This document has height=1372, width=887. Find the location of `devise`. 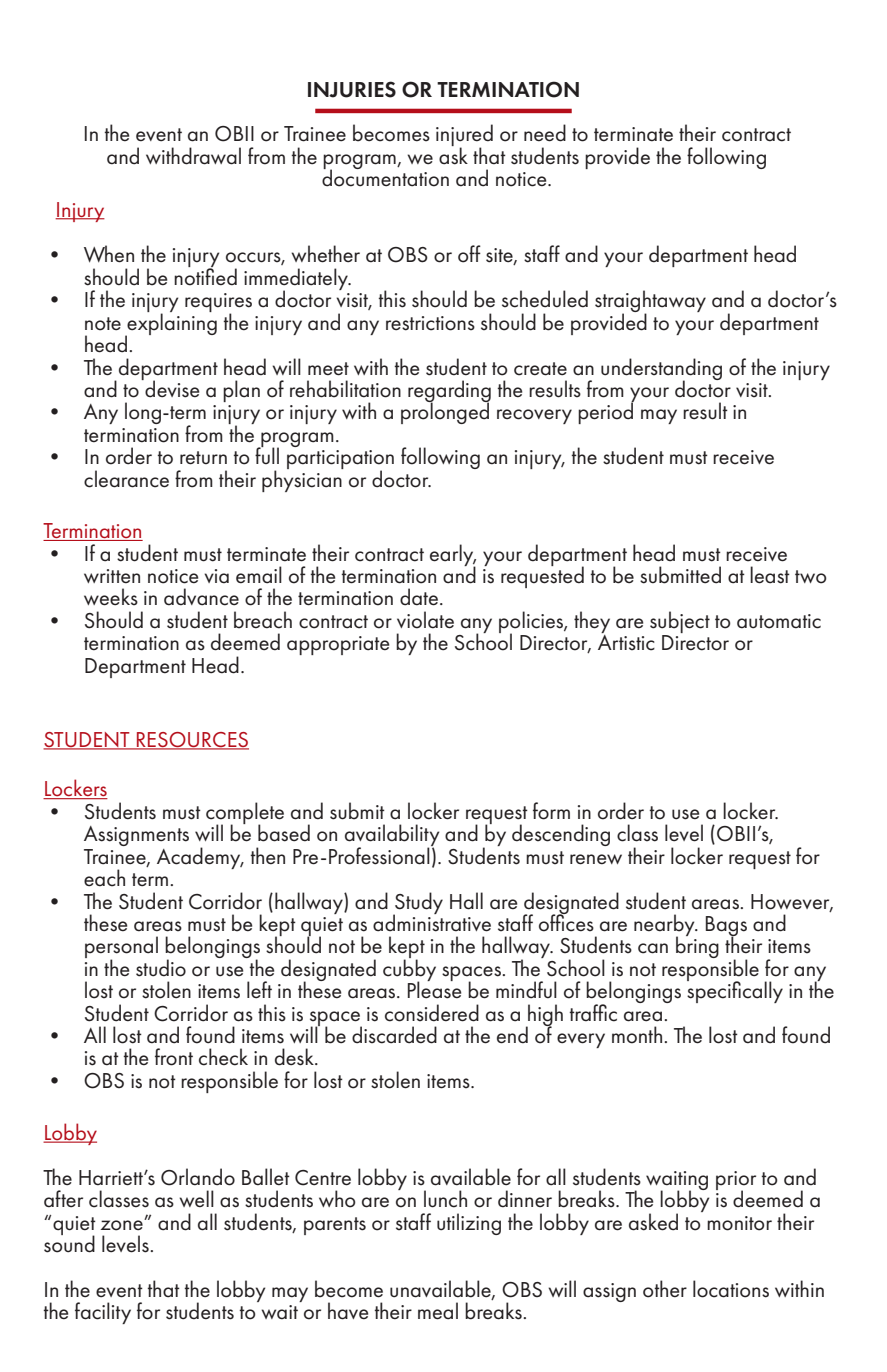

devise is located at coordinates (171, 388).
